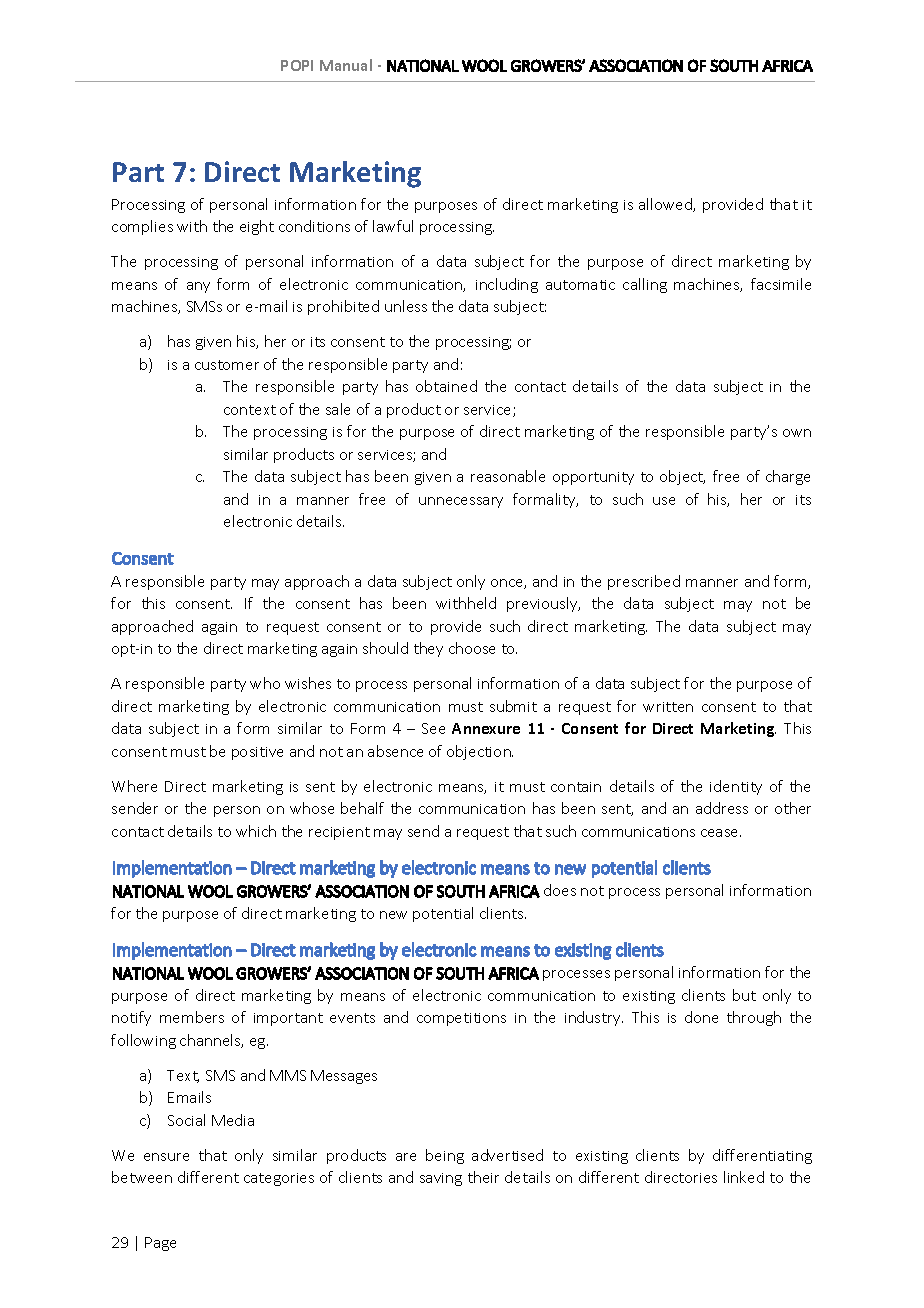 This page has width=924, height=1308. I want to click on own, so click(797, 433).
